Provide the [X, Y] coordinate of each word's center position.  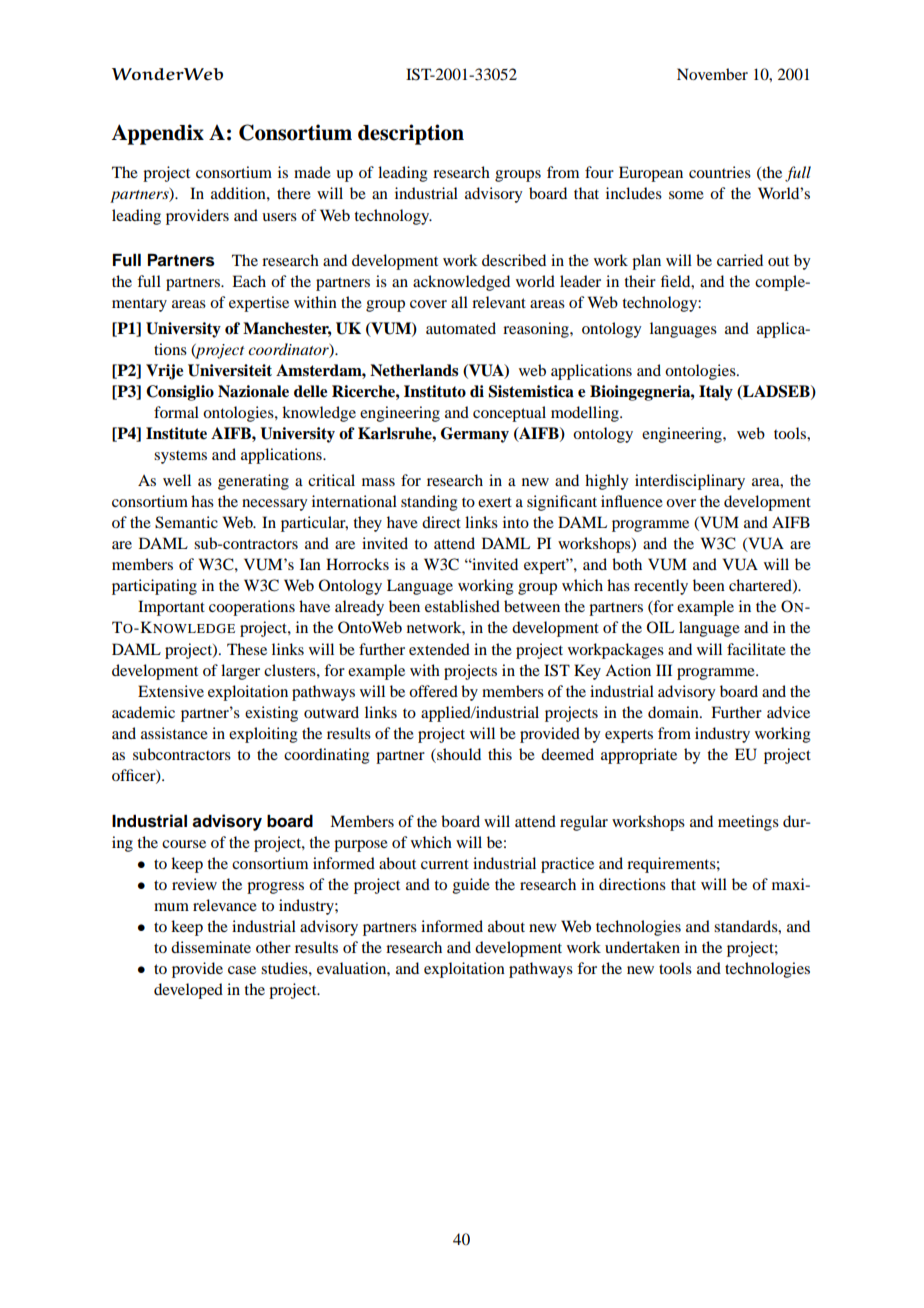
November [712, 74]
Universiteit [230, 370]
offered [433, 691]
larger [240, 672]
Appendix [157, 134]
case [242, 970]
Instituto [435, 391]
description [411, 134]
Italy [716, 393]
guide [471, 886]
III [664, 670]
